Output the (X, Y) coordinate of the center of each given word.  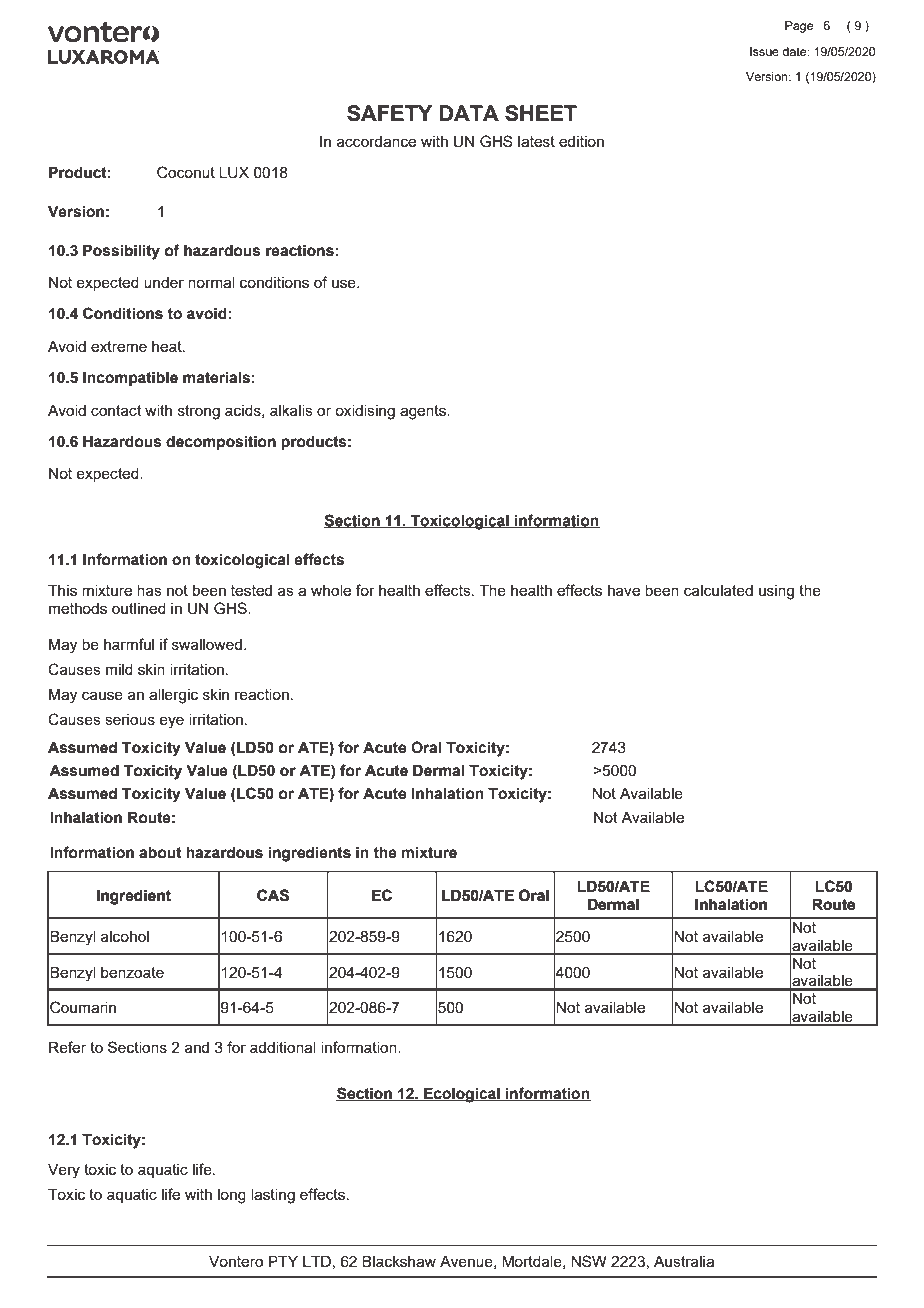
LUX (234, 173)
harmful (129, 644)
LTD (317, 1261)
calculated (718, 590)
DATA (469, 113)
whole (331, 590)
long (232, 1196)
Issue (764, 51)
